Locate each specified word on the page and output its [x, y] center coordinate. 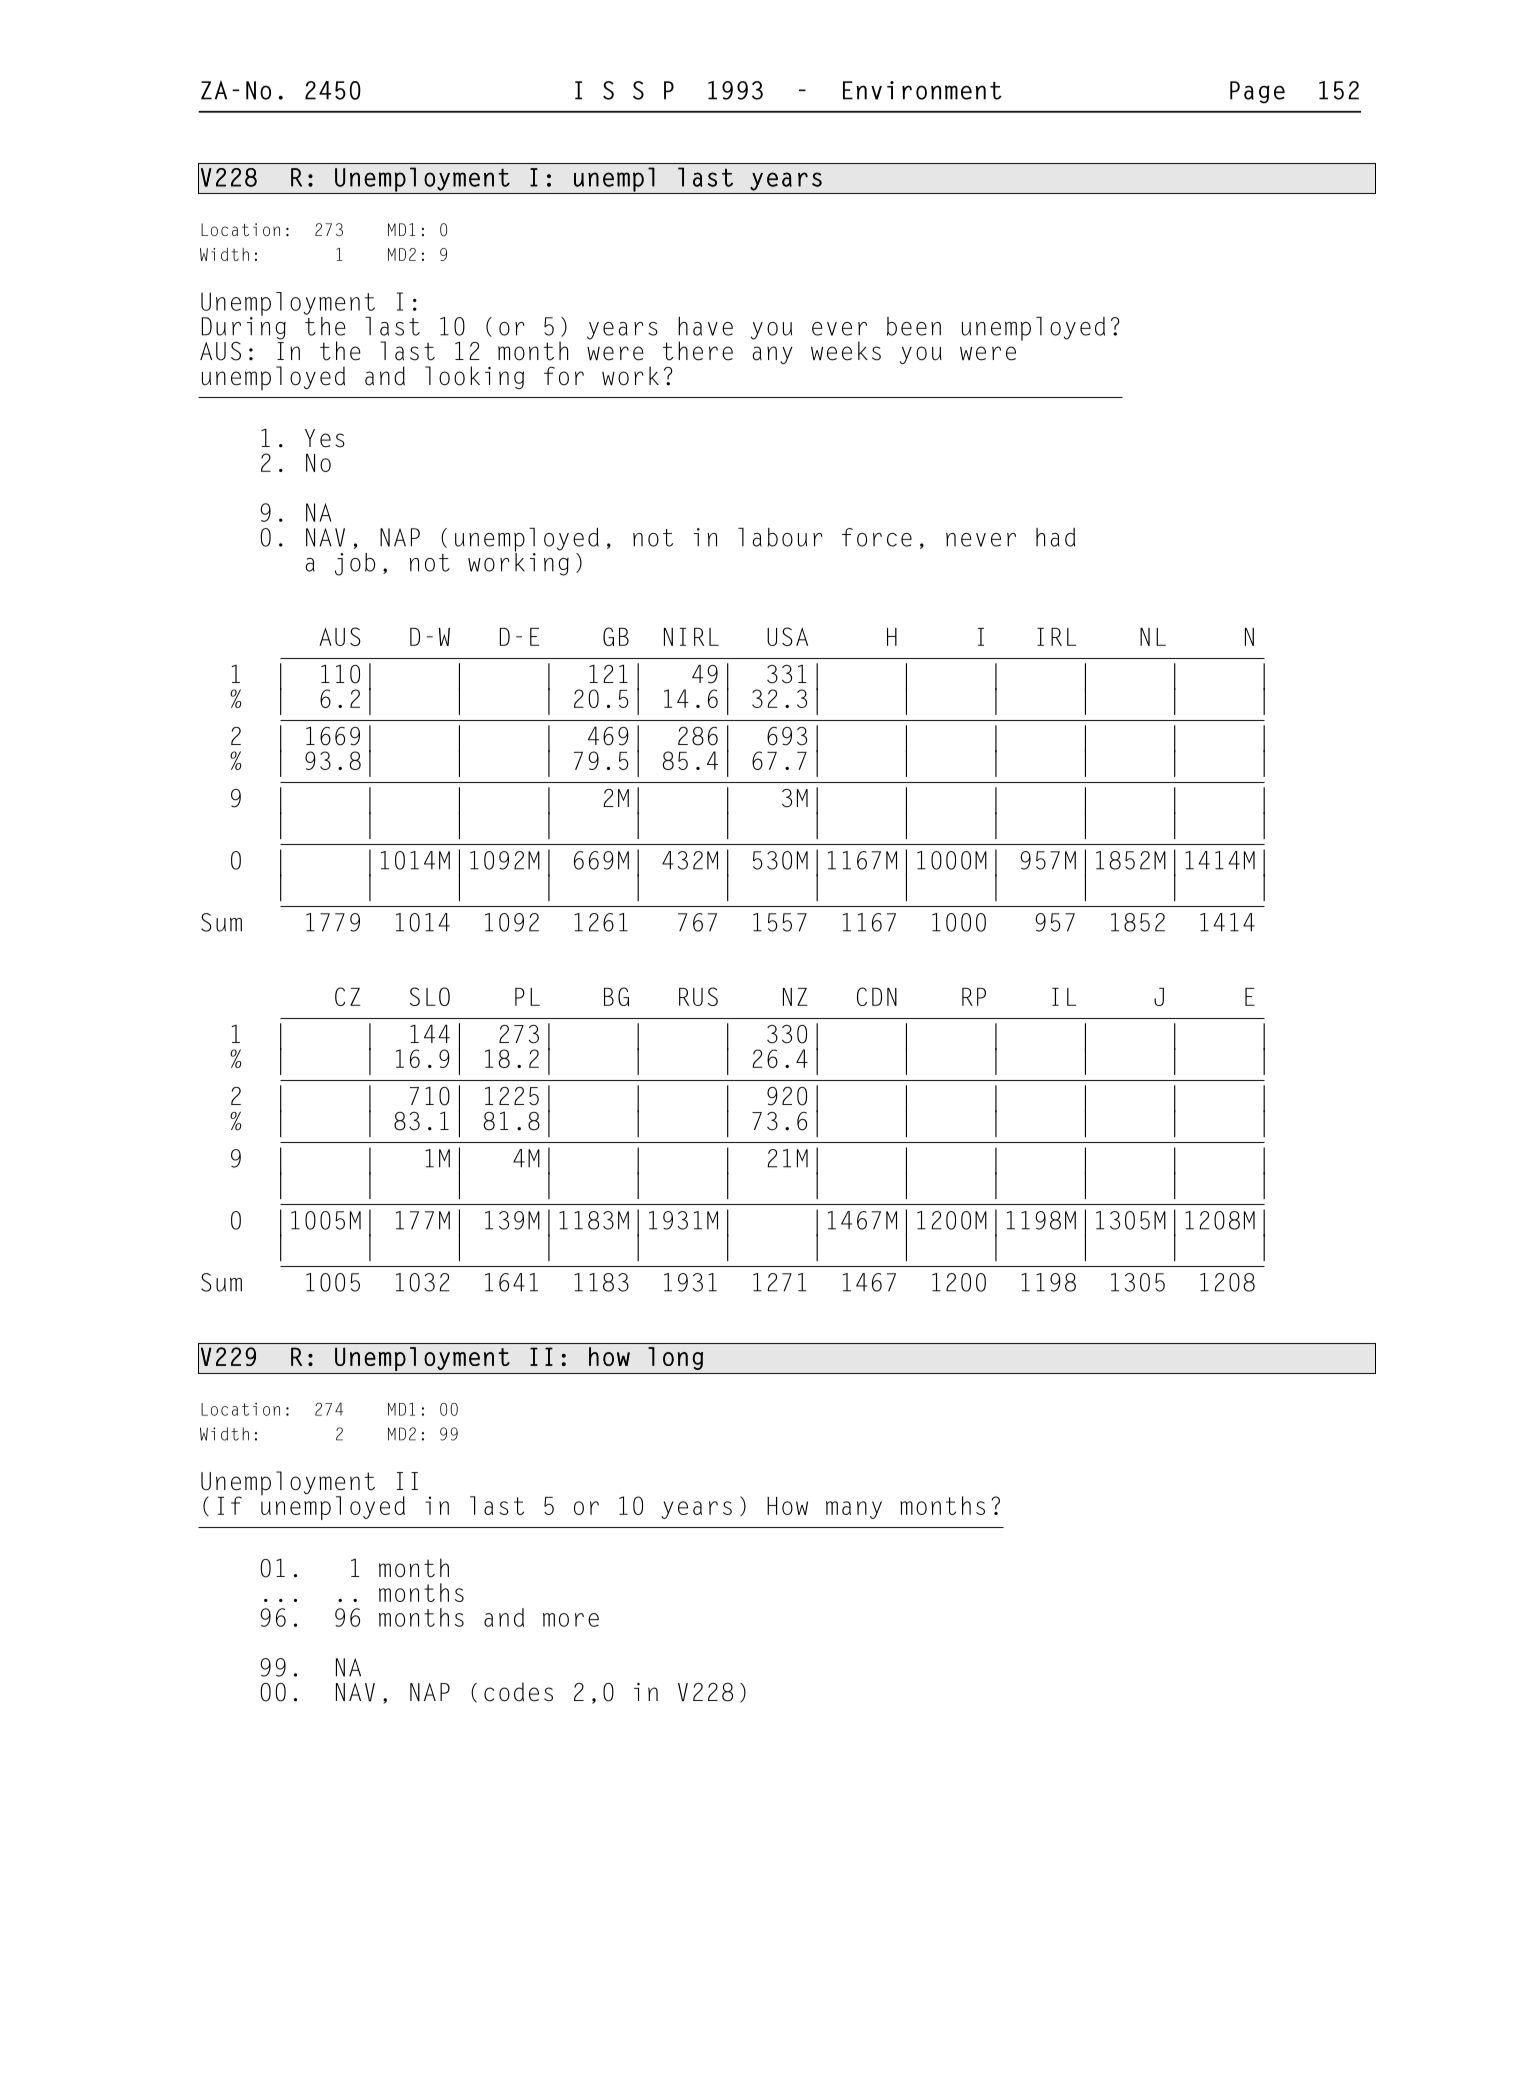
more [571, 1620]
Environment [922, 90]
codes [518, 1692]
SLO [430, 996]
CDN [877, 996]
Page [1257, 92]
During [244, 327]
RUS [698, 996]
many [854, 1510]
